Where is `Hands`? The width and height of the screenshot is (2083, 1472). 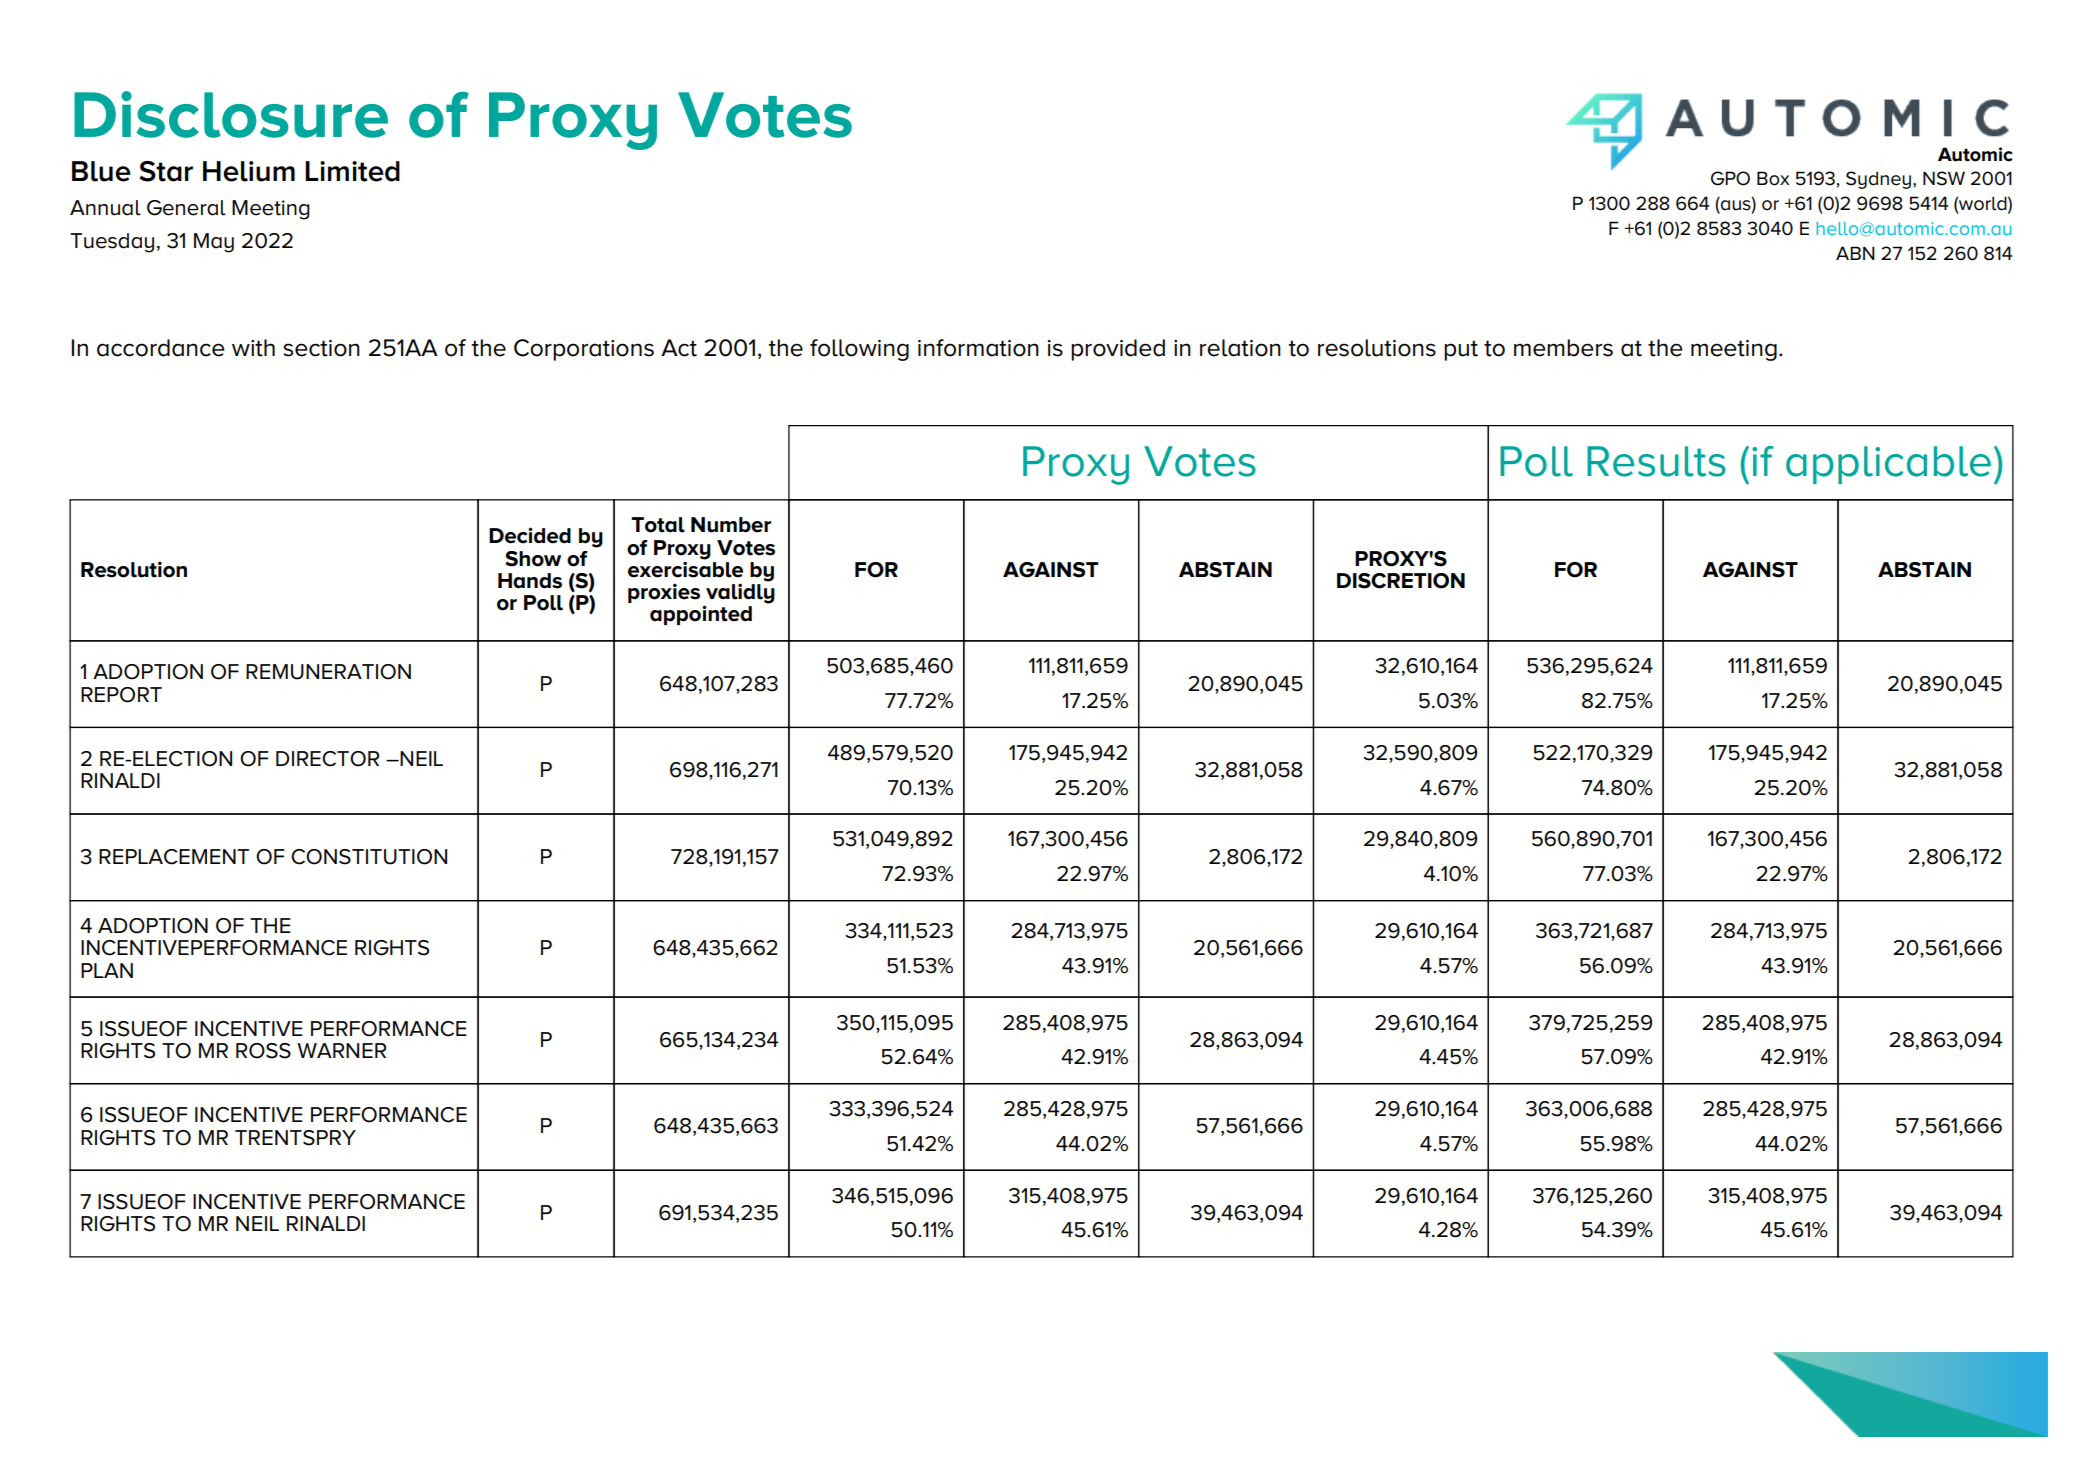 Hands is located at coordinates (530, 581).
